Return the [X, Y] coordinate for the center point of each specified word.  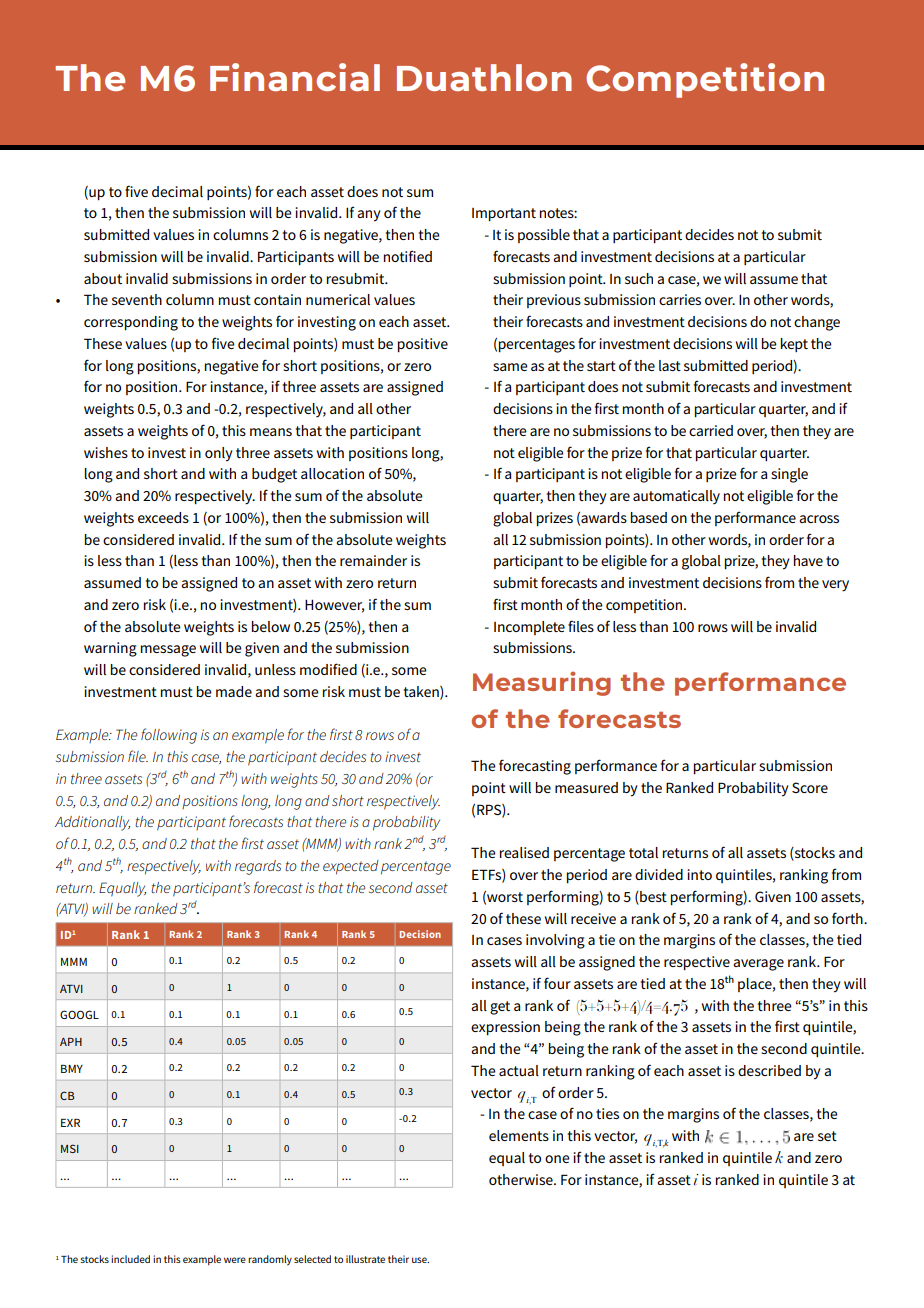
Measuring [542, 683]
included [130, 1259]
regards [258, 867]
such [639, 278]
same [510, 367]
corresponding [131, 323]
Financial [295, 77]
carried [711, 430]
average [758, 965]
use [420, 1260]
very [835, 586]
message [168, 651]
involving [555, 941]
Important [504, 214]
